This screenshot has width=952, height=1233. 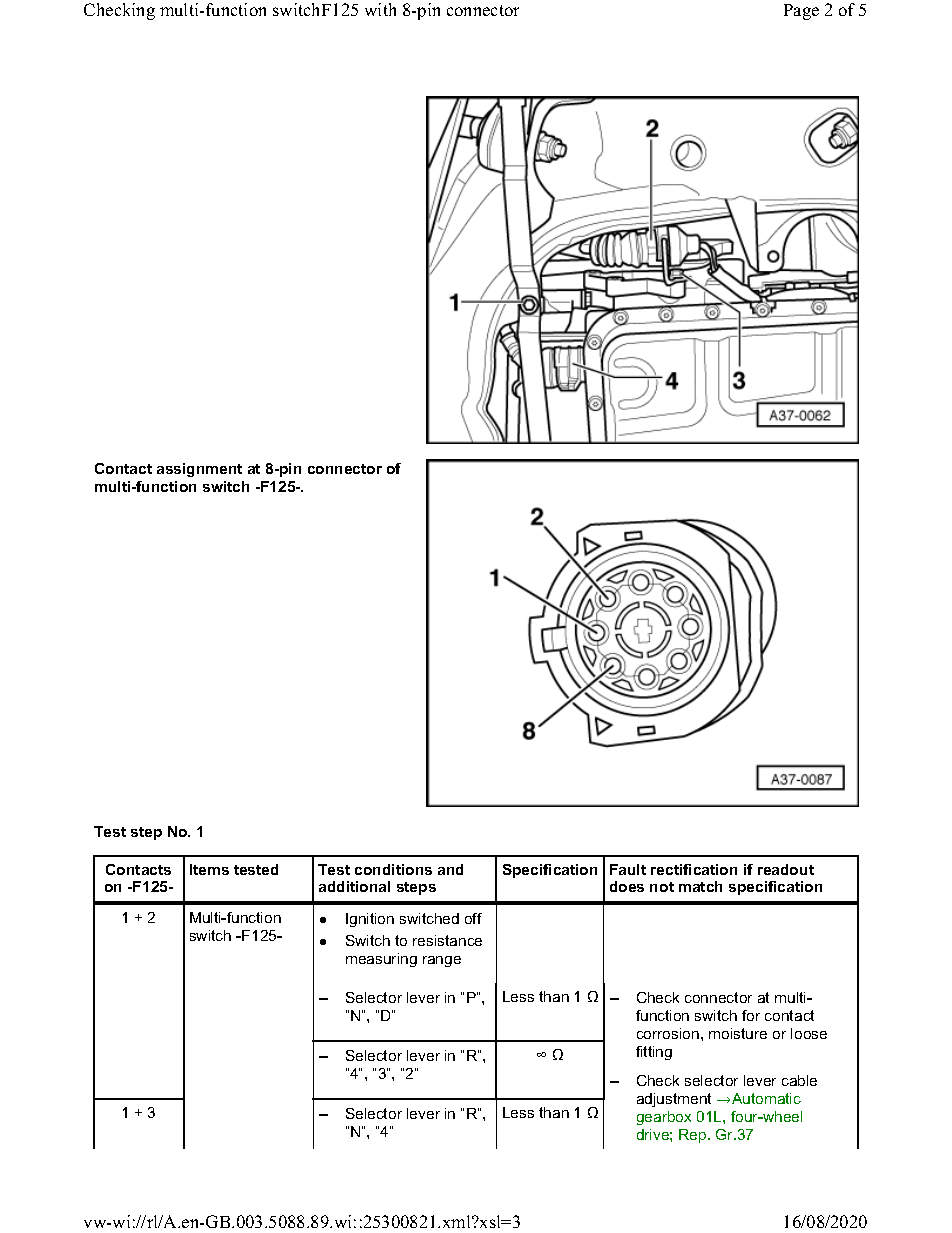 I want to click on Automatic, so click(x=766, y=1098).
